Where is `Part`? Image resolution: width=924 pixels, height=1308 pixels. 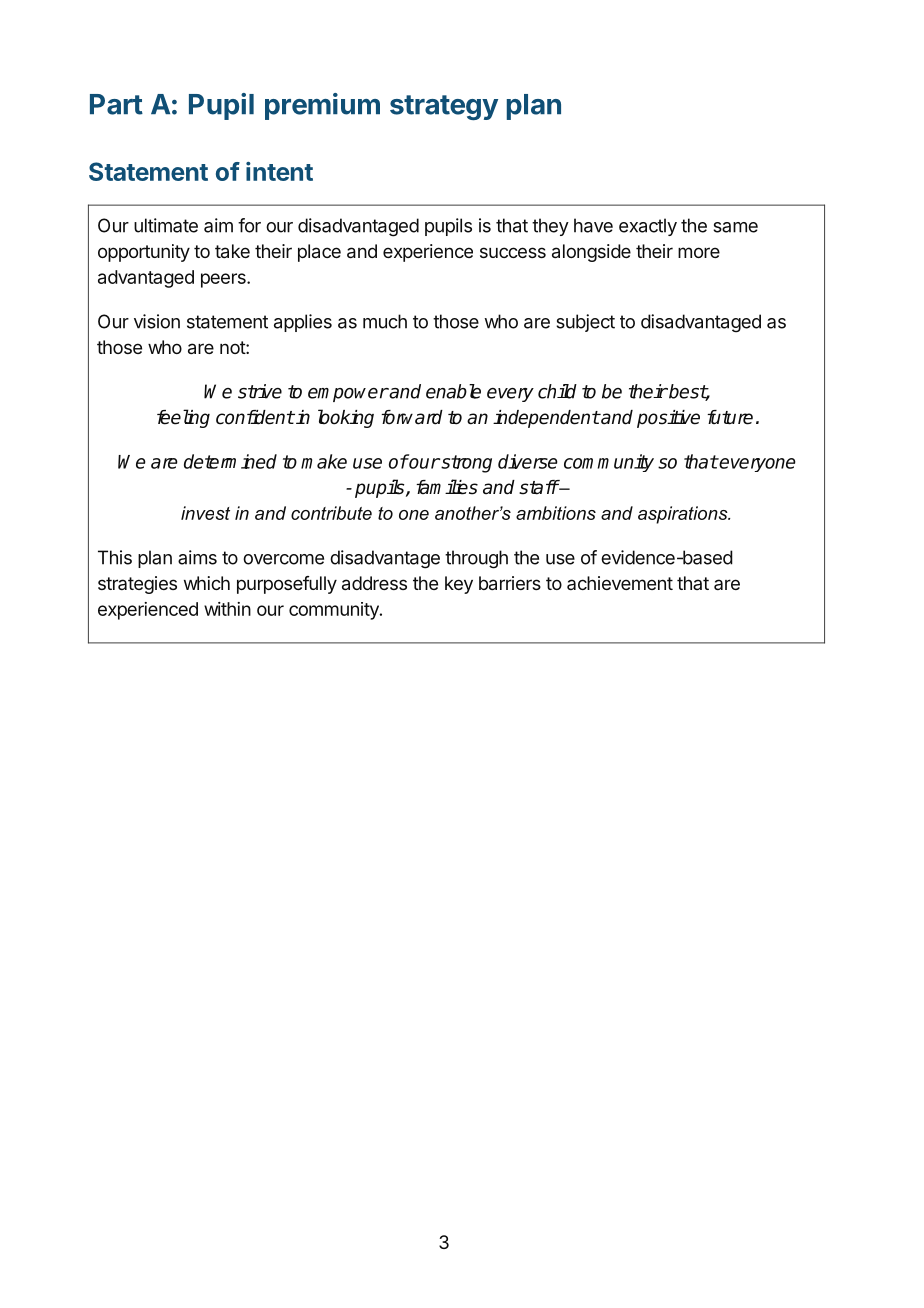 Part is located at coordinates (116, 104).
